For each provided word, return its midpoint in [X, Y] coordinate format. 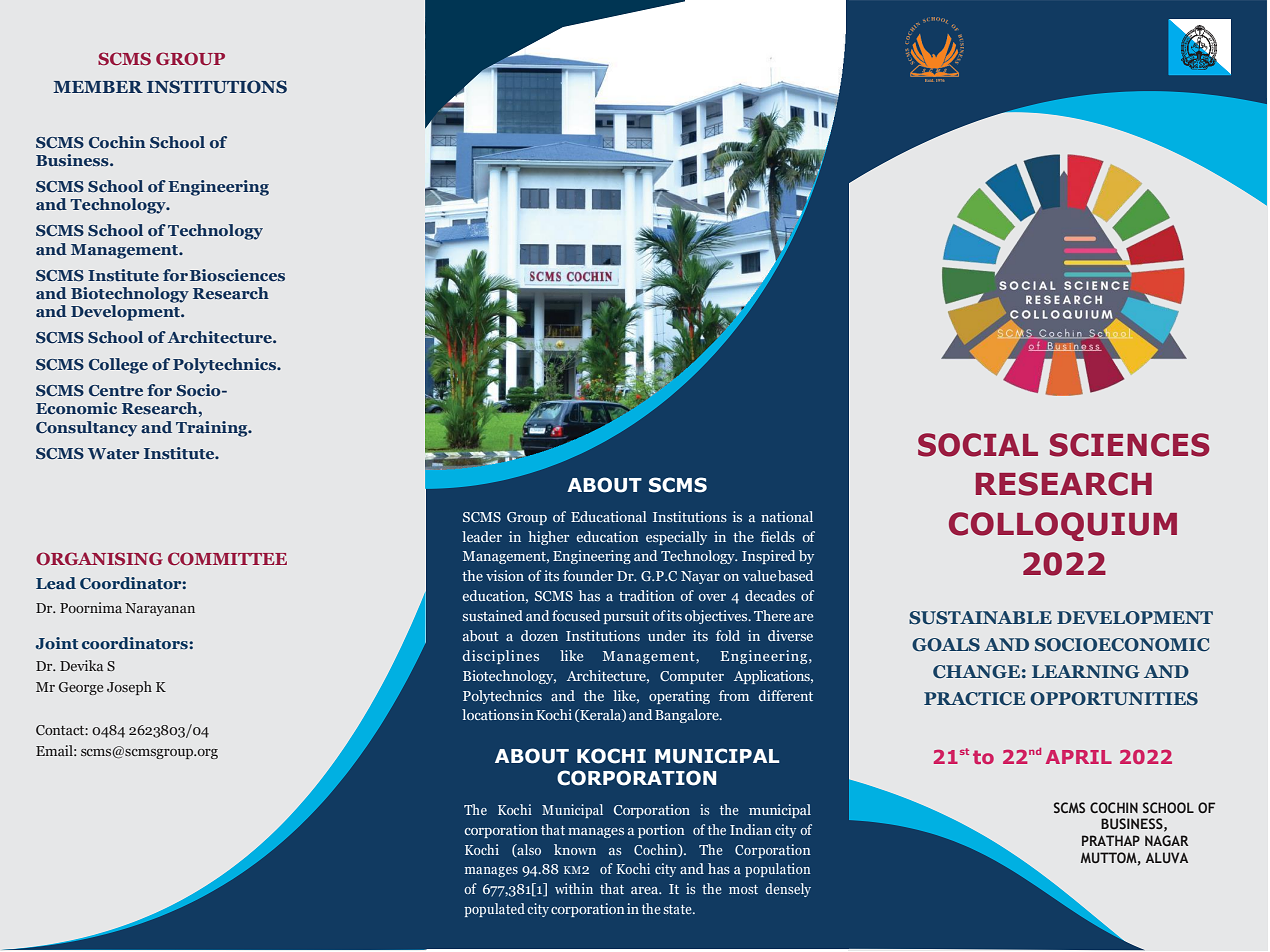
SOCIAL [978, 445]
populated [494, 910]
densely [788, 890]
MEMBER [98, 87]
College [118, 366]
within [574, 888]
